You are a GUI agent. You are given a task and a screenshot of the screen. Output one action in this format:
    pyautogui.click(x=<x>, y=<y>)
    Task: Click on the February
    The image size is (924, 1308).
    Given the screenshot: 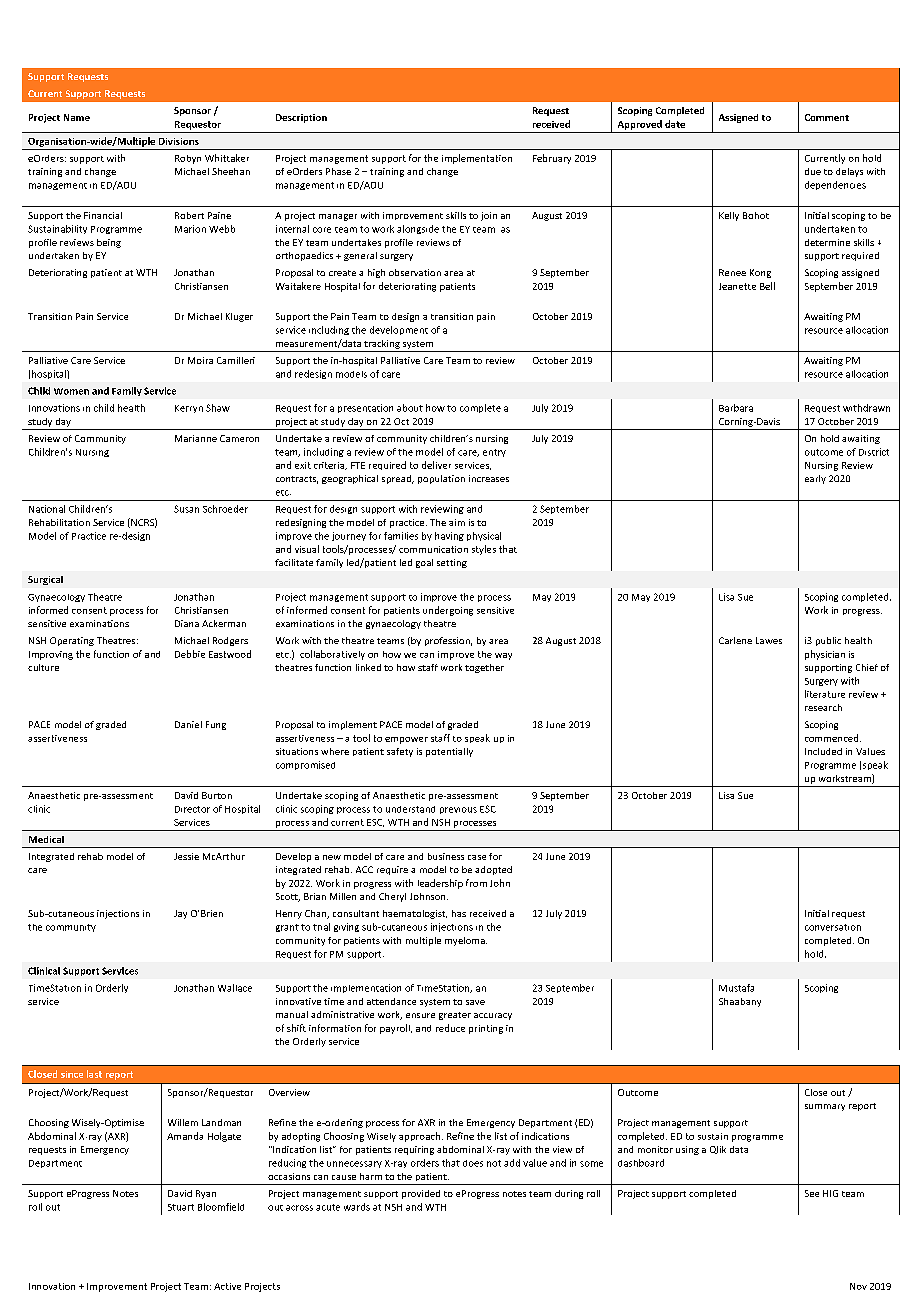 What is the action you would take?
    pyautogui.click(x=552, y=159)
